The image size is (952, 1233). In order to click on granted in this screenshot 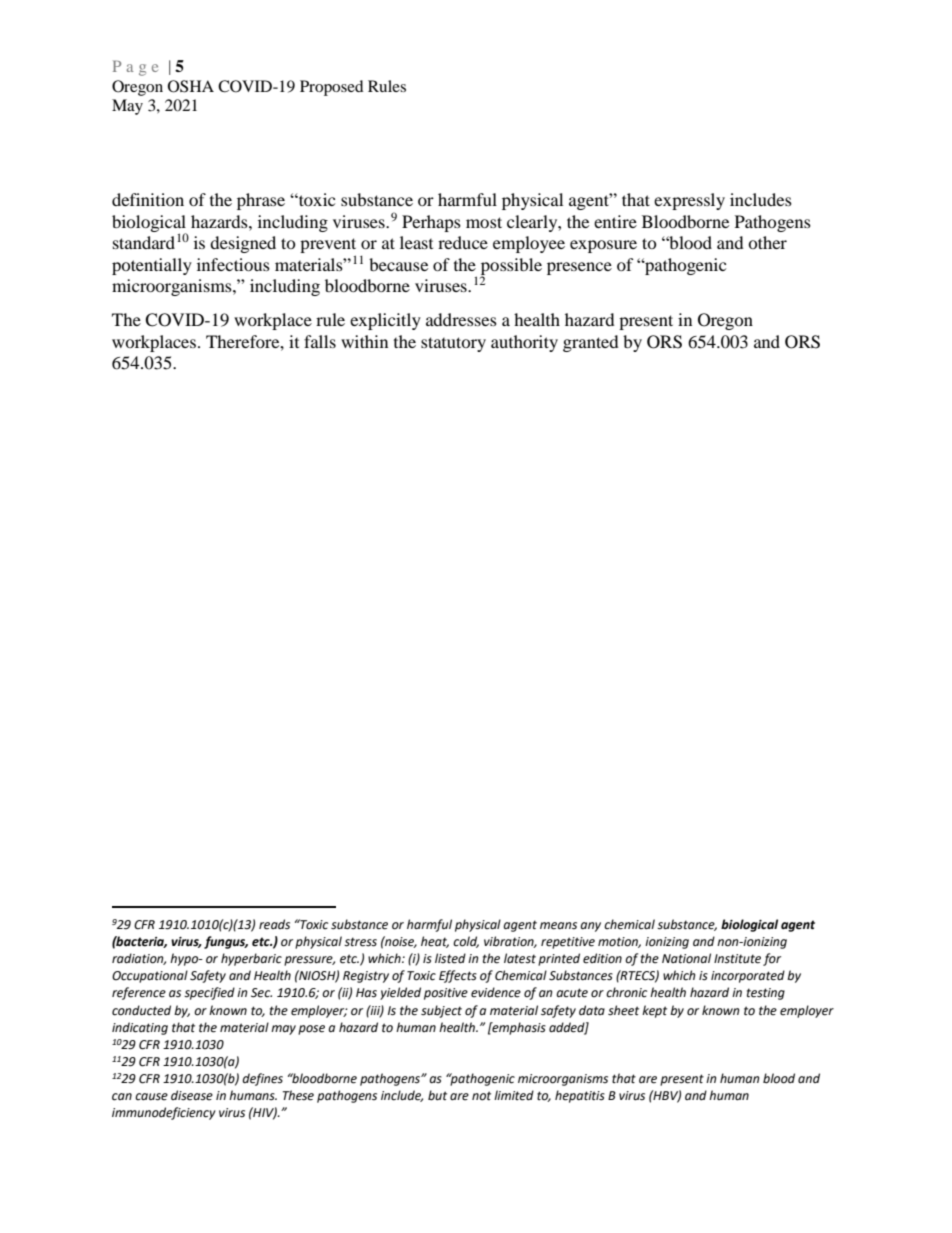, I will do `click(591, 343)`.
